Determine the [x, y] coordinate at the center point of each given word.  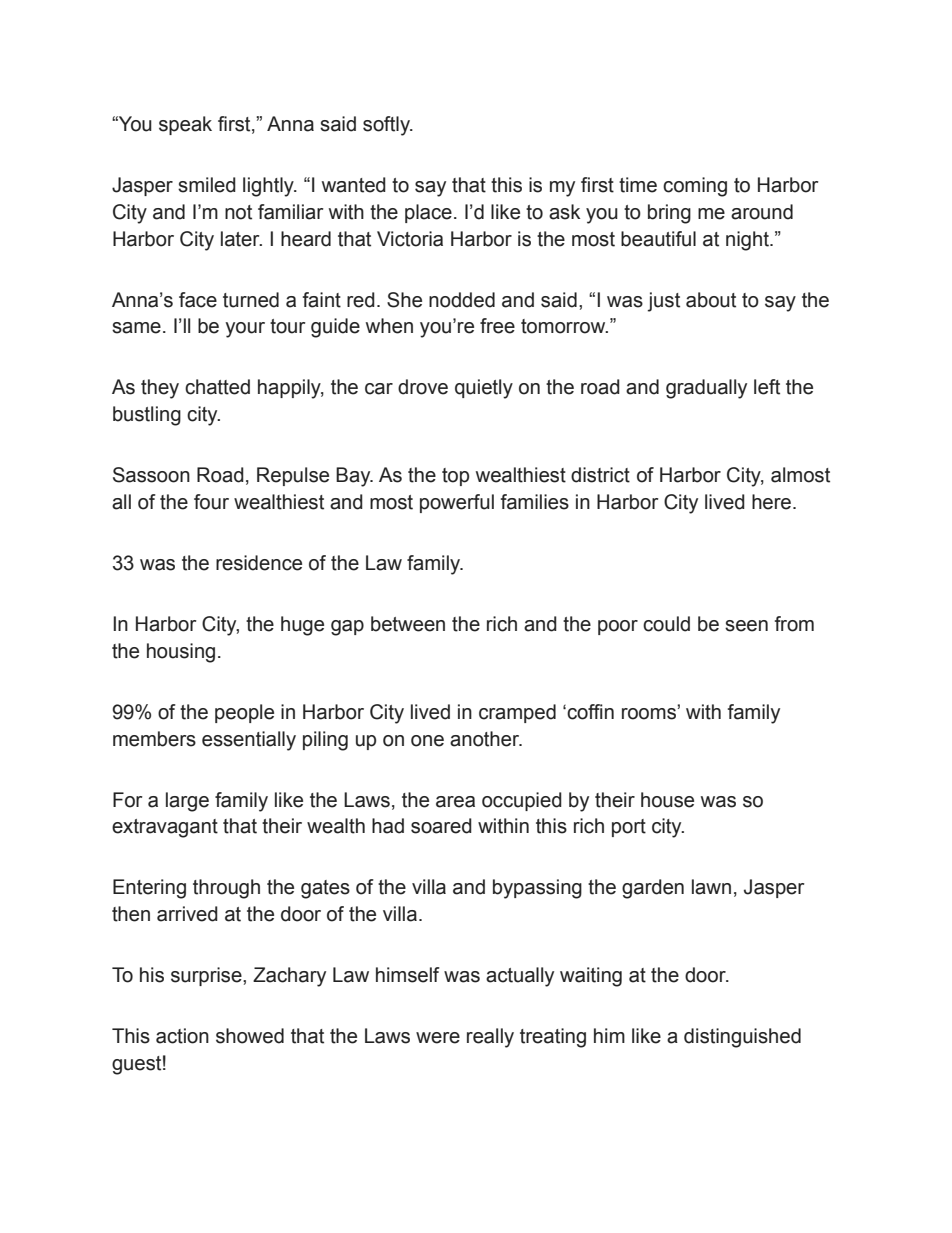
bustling [147, 416]
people [244, 713]
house [667, 800]
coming [695, 187]
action [182, 1036]
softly [387, 126]
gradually [706, 389]
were [438, 1038]
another [486, 739]
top [455, 477]
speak [185, 125]
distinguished [742, 1038]
